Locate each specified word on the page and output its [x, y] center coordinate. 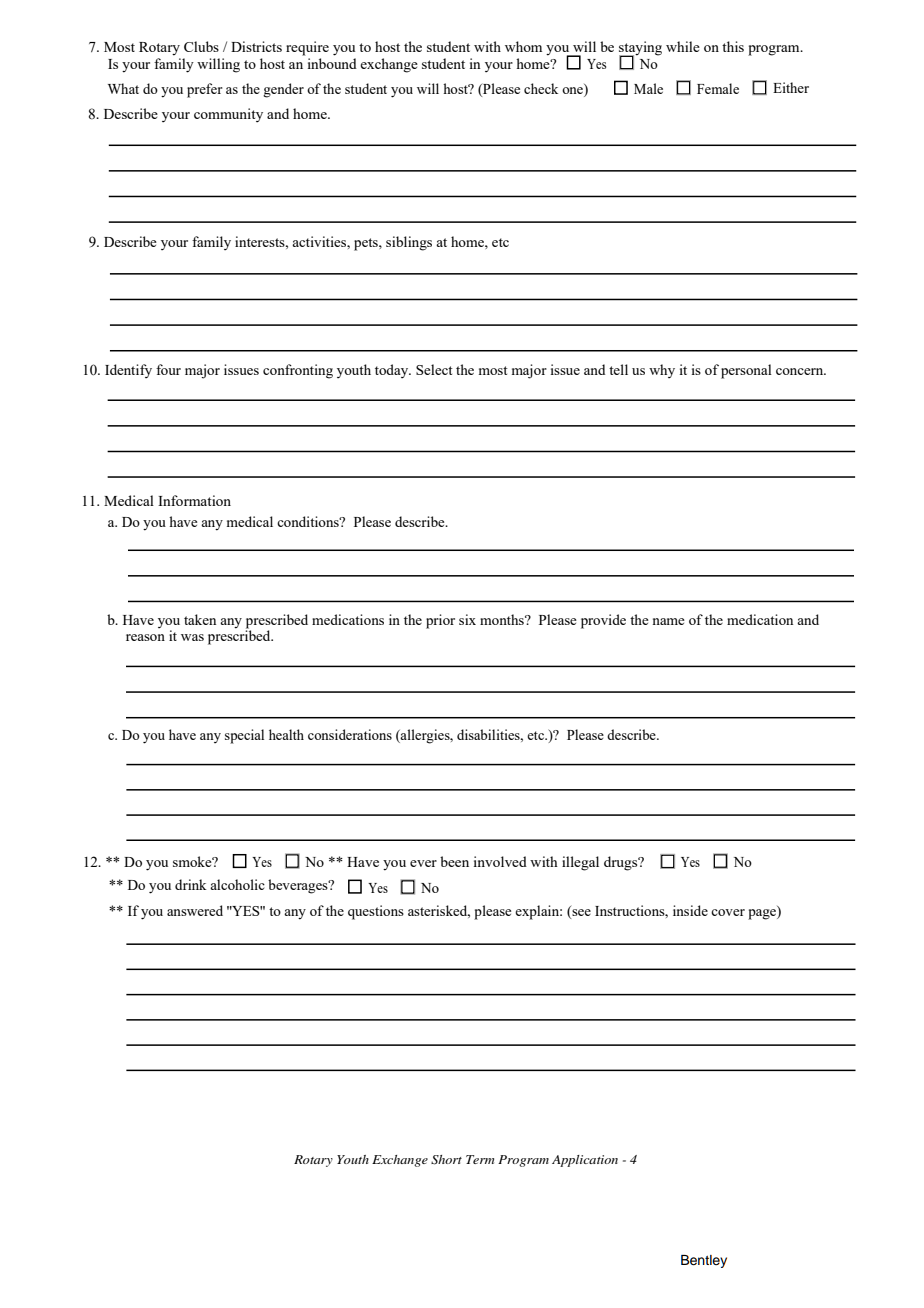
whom [523, 46]
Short [446, 1160]
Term [480, 1159]
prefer [205, 90]
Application [585, 1161]
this [733, 46]
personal [746, 371]
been [454, 861]
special [244, 736]
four [168, 369]
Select [434, 369]
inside [690, 910]
